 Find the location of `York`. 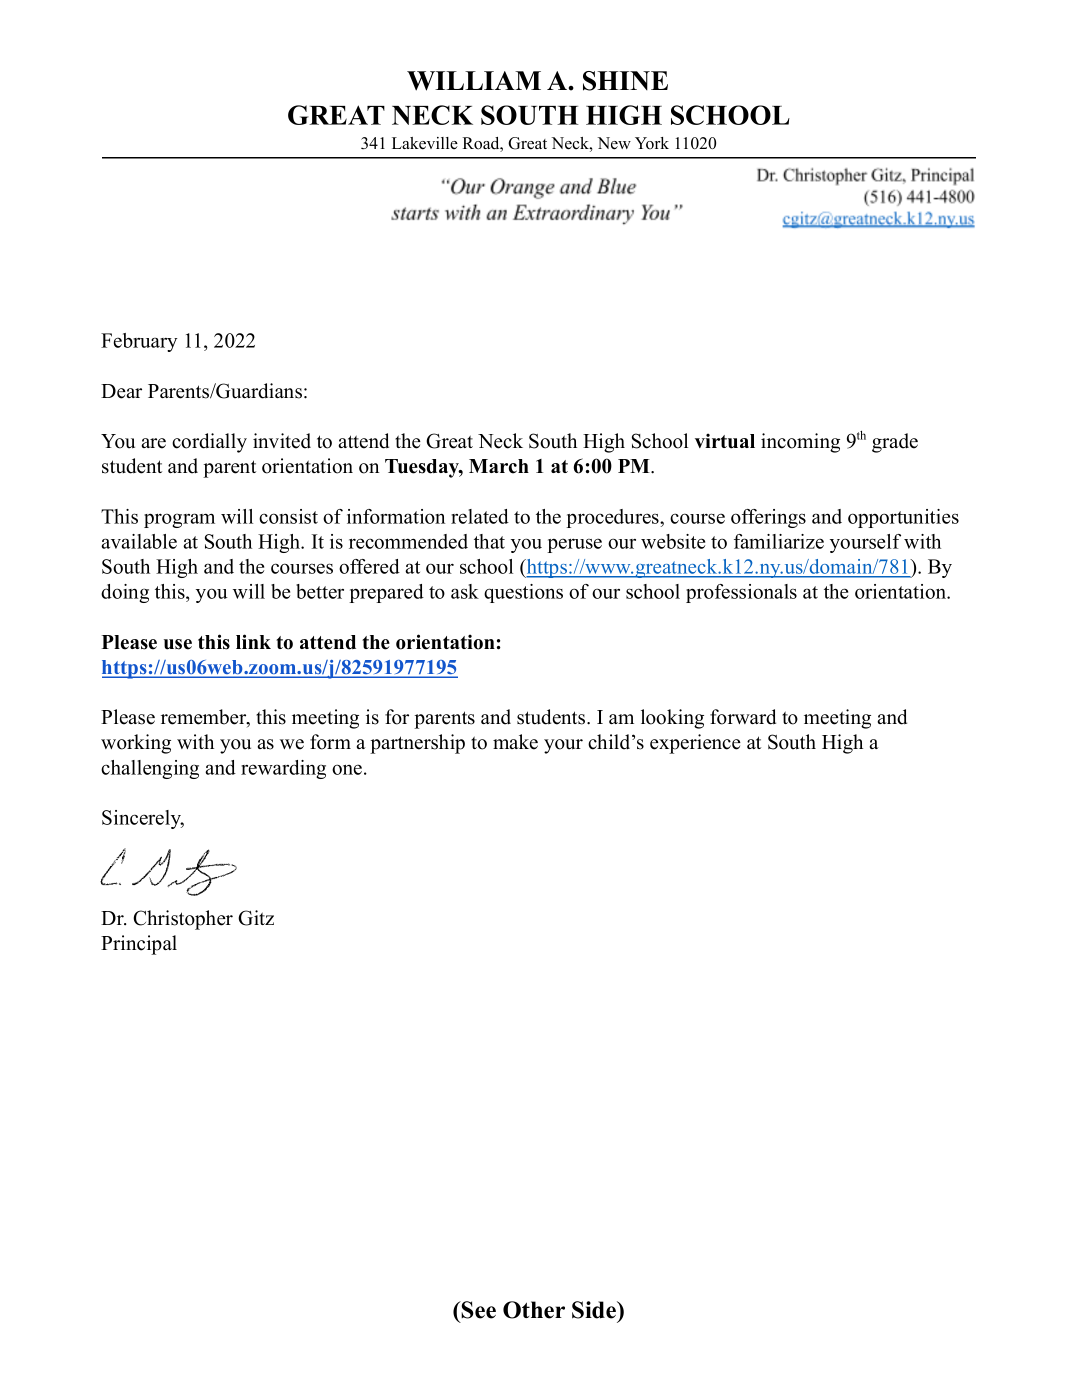

York is located at coordinates (652, 143).
